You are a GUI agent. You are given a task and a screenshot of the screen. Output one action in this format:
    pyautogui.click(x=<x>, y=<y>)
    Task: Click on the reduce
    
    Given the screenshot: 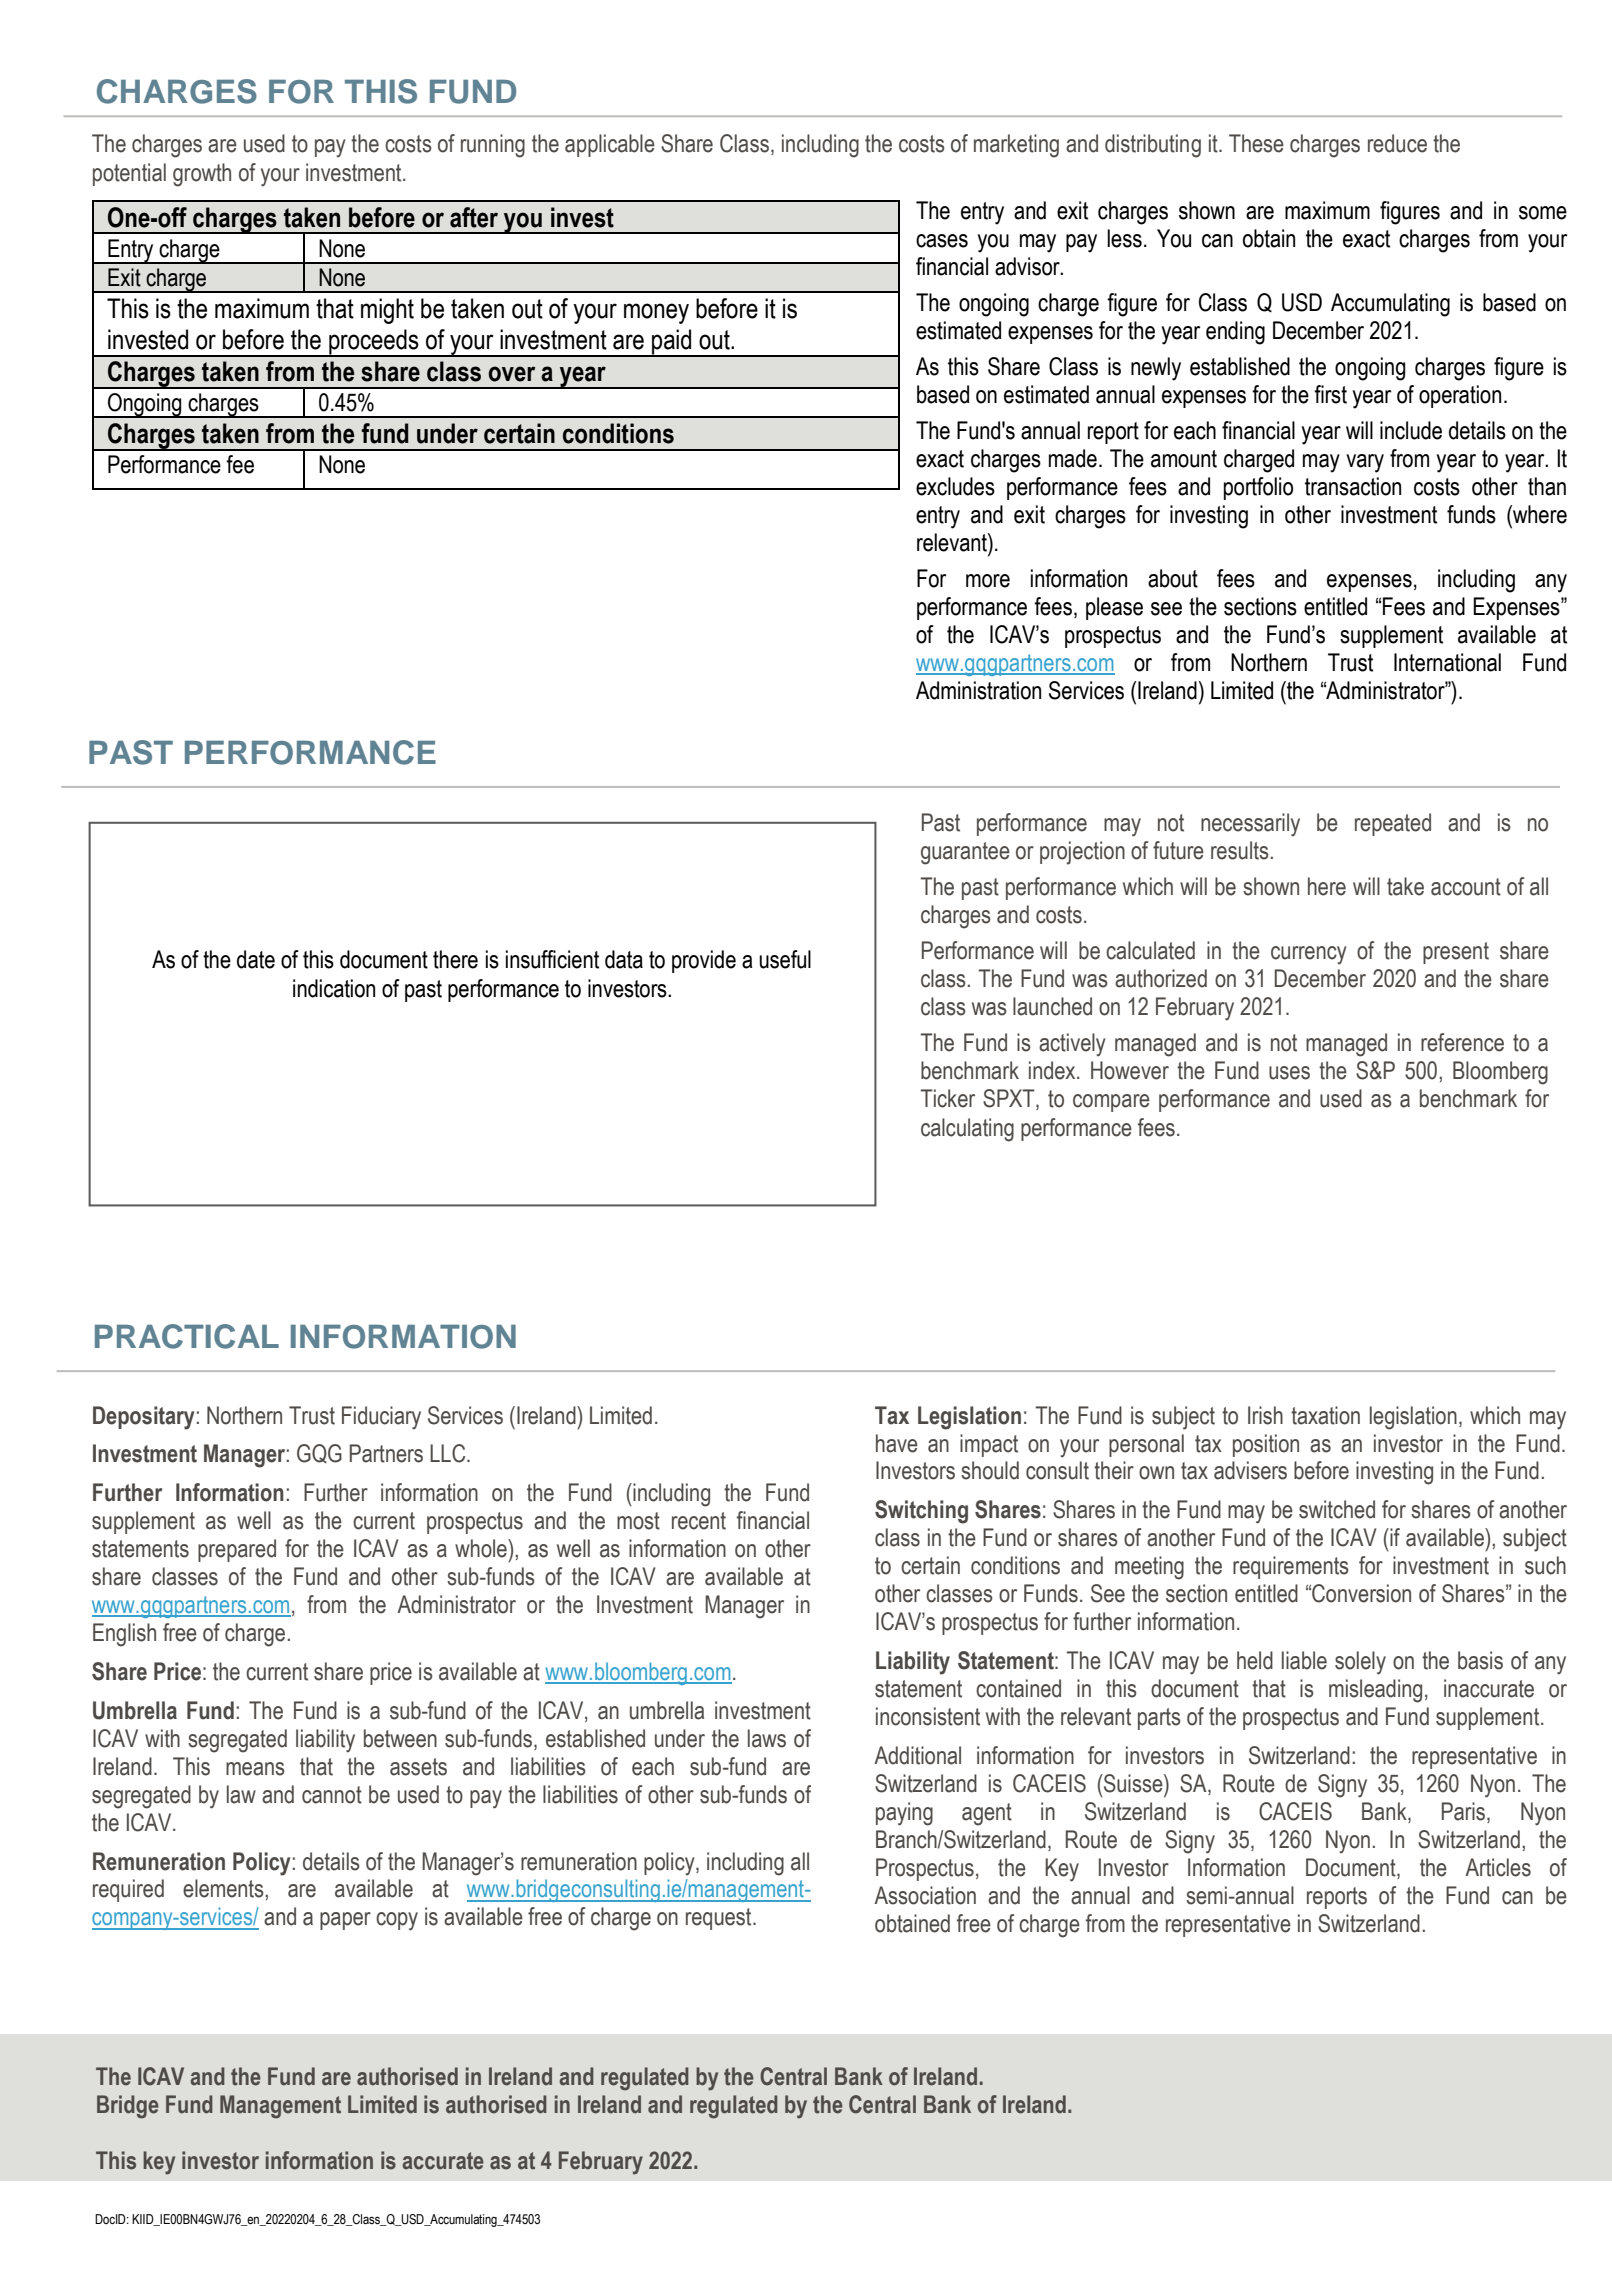 What is the action you would take?
    pyautogui.click(x=1397, y=143)
